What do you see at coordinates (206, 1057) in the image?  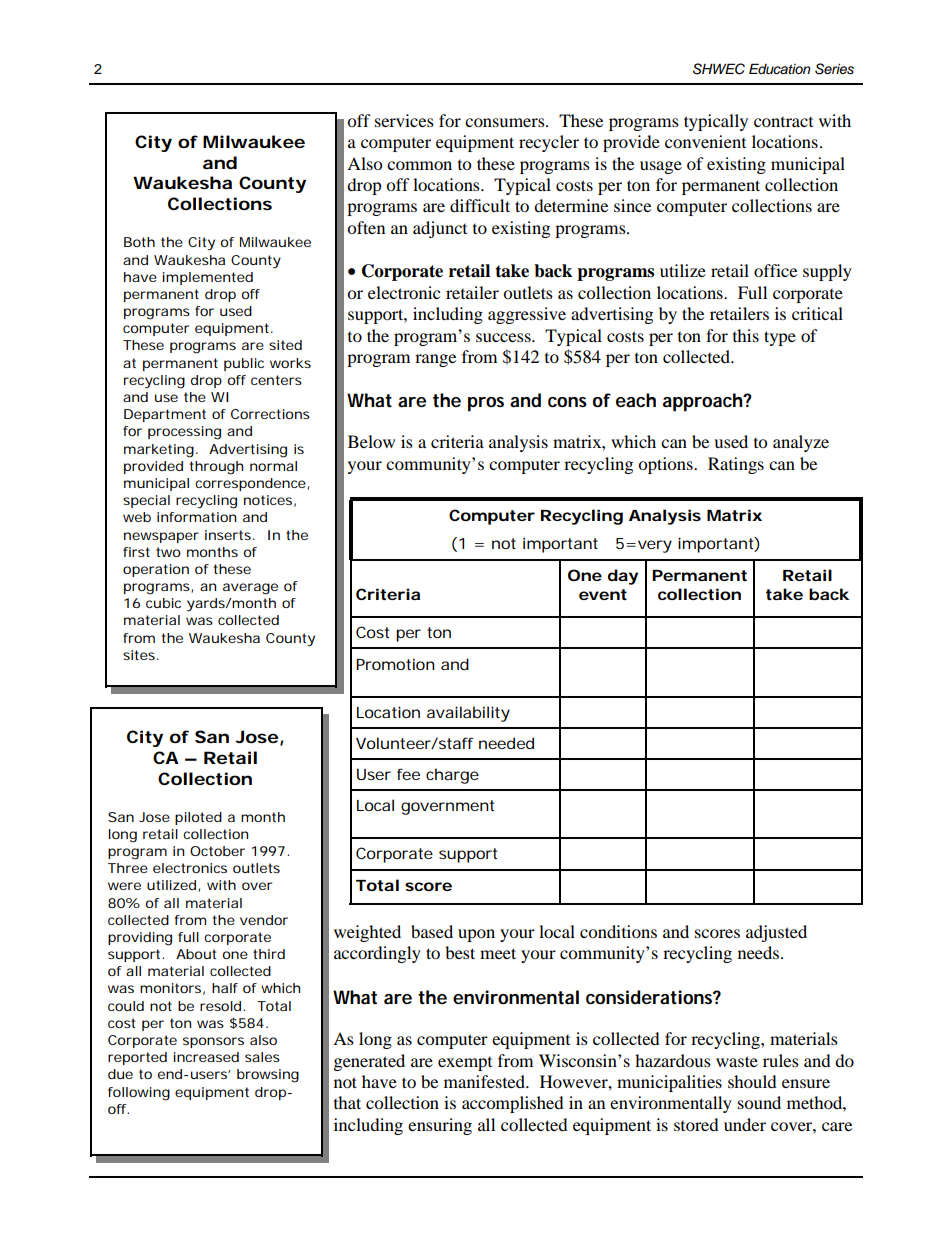 I see `increased` at bounding box center [206, 1057].
